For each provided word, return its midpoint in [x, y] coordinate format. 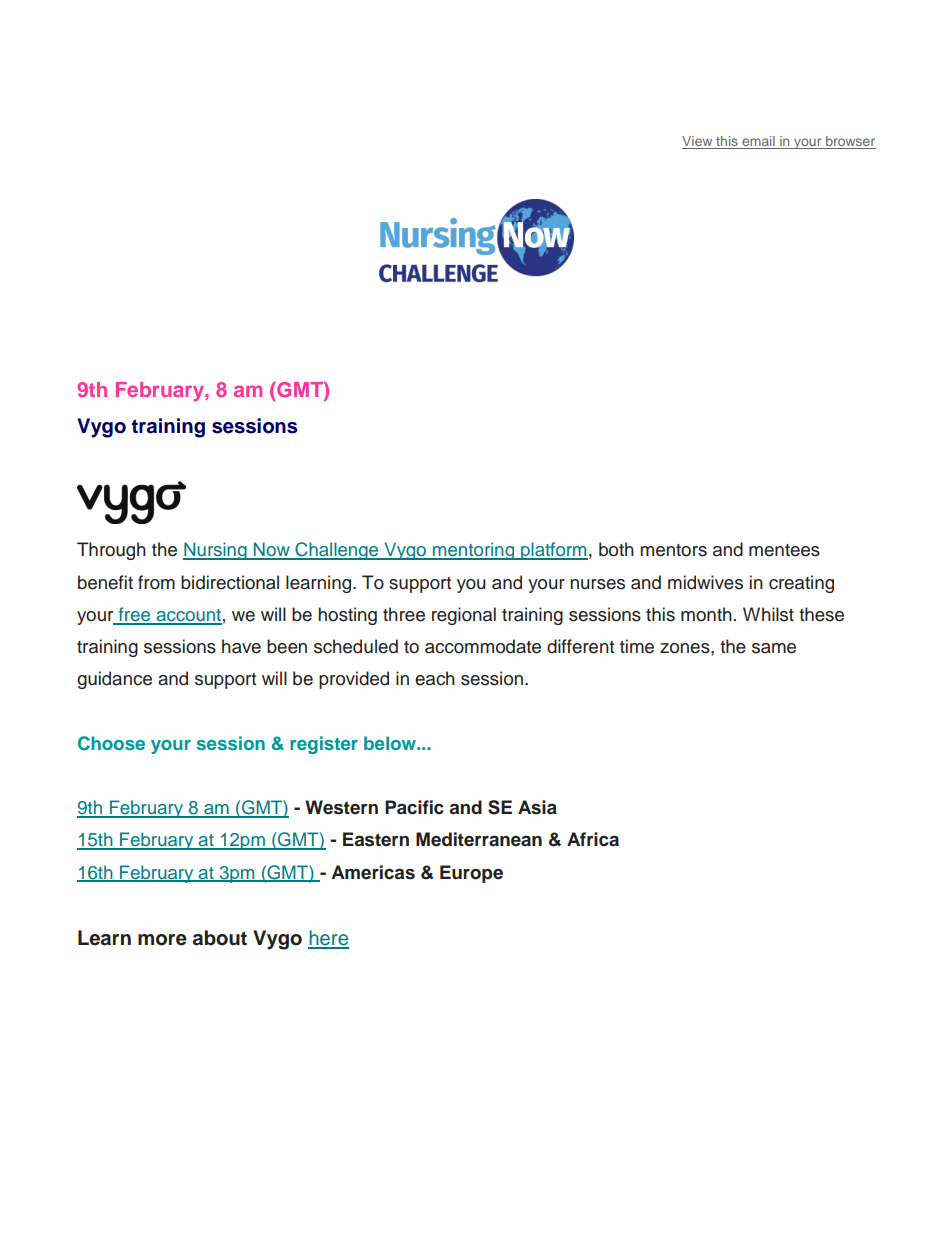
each [435, 678]
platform [553, 551]
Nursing [216, 551]
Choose [111, 743]
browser [850, 142]
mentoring [473, 551]
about [220, 938]
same [774, 648]
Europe [471, 874]
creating [801, 584]
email [758, 142]
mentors [673, 550]
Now [271, 550]
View [698, 142]
